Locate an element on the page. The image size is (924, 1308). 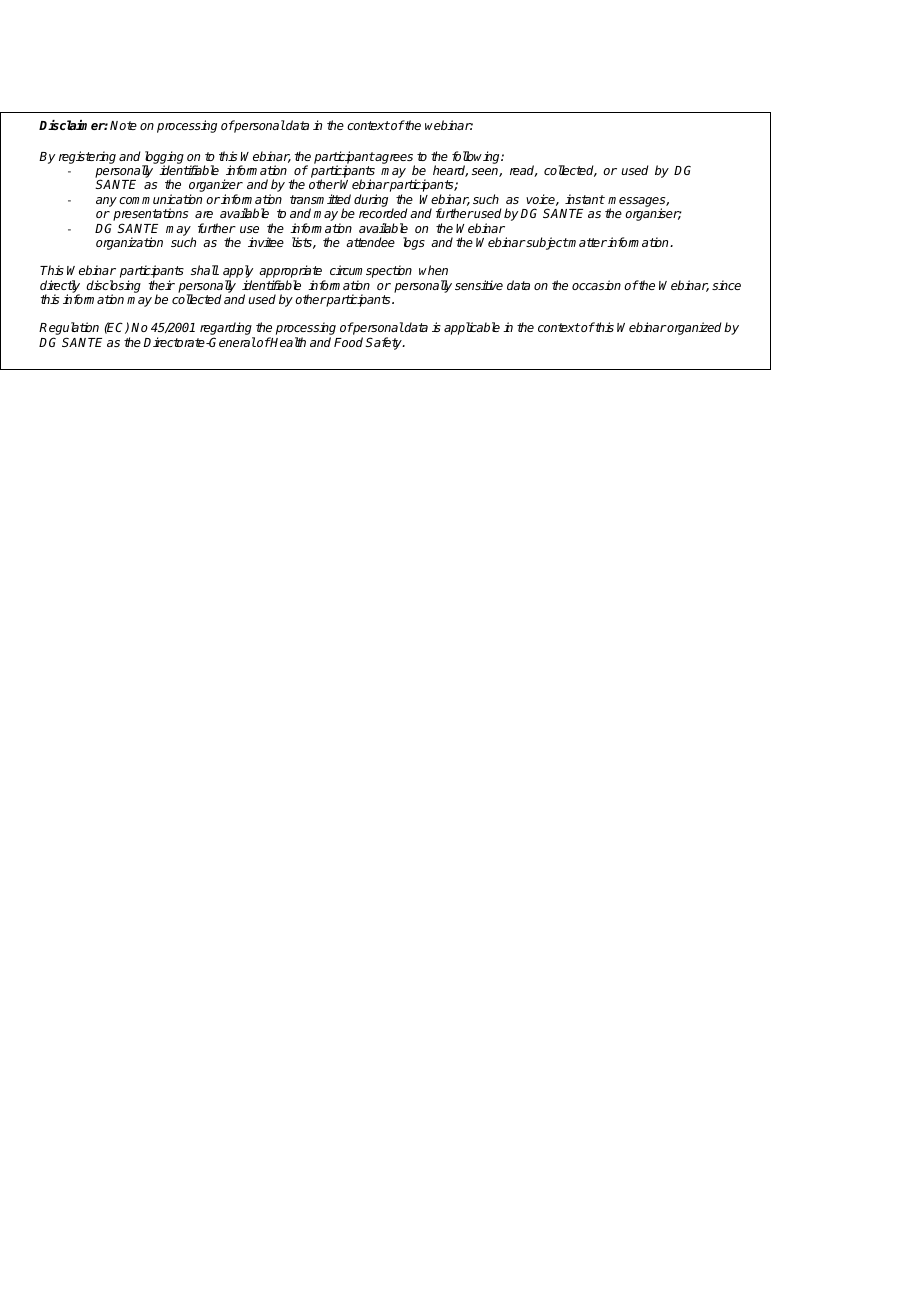
apply is located at coordinates (238, 273).
